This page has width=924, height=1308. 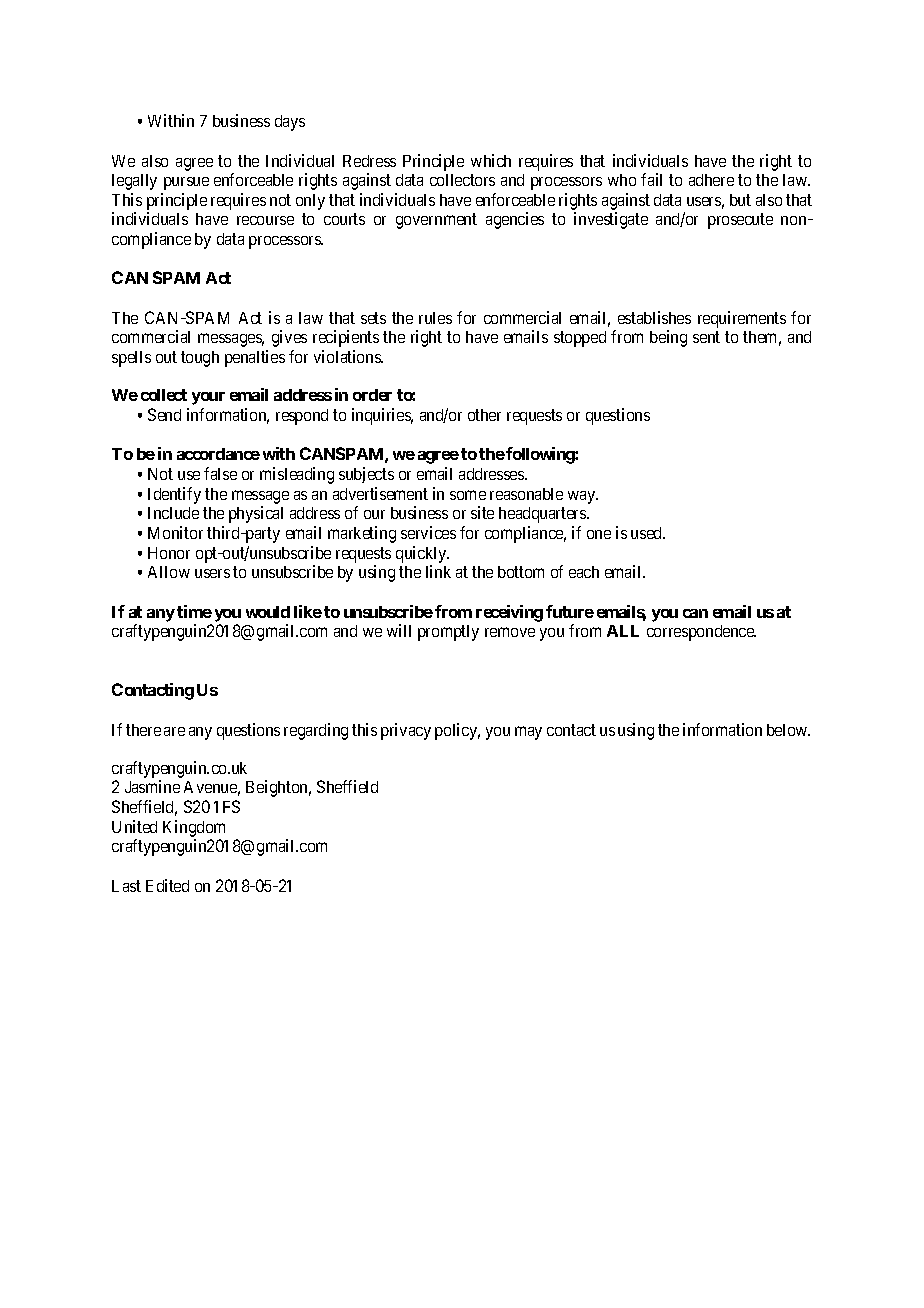 I want to click on pursue, so click(x=186, y=183).
